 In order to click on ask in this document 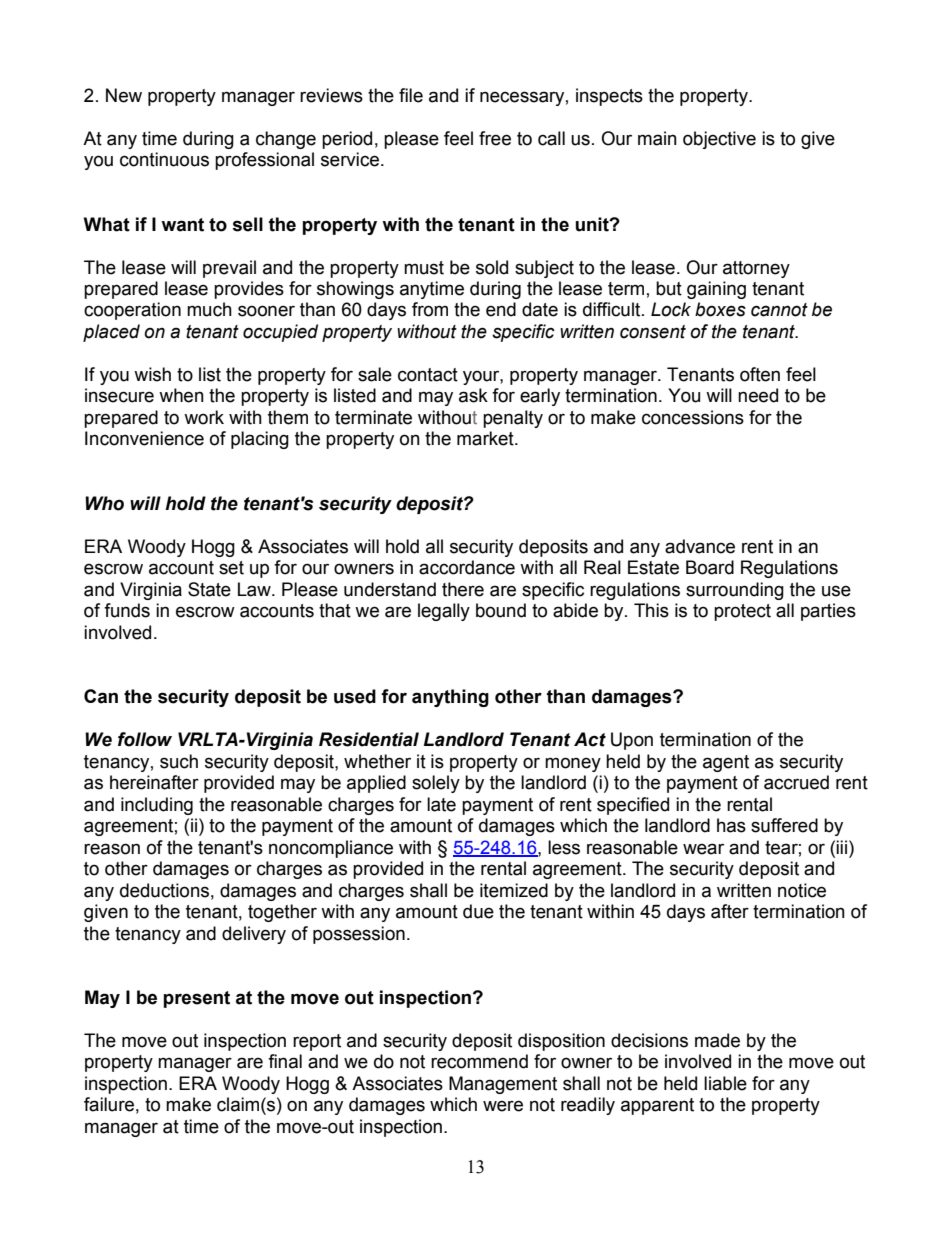, I will do `click(473, 395)`.
